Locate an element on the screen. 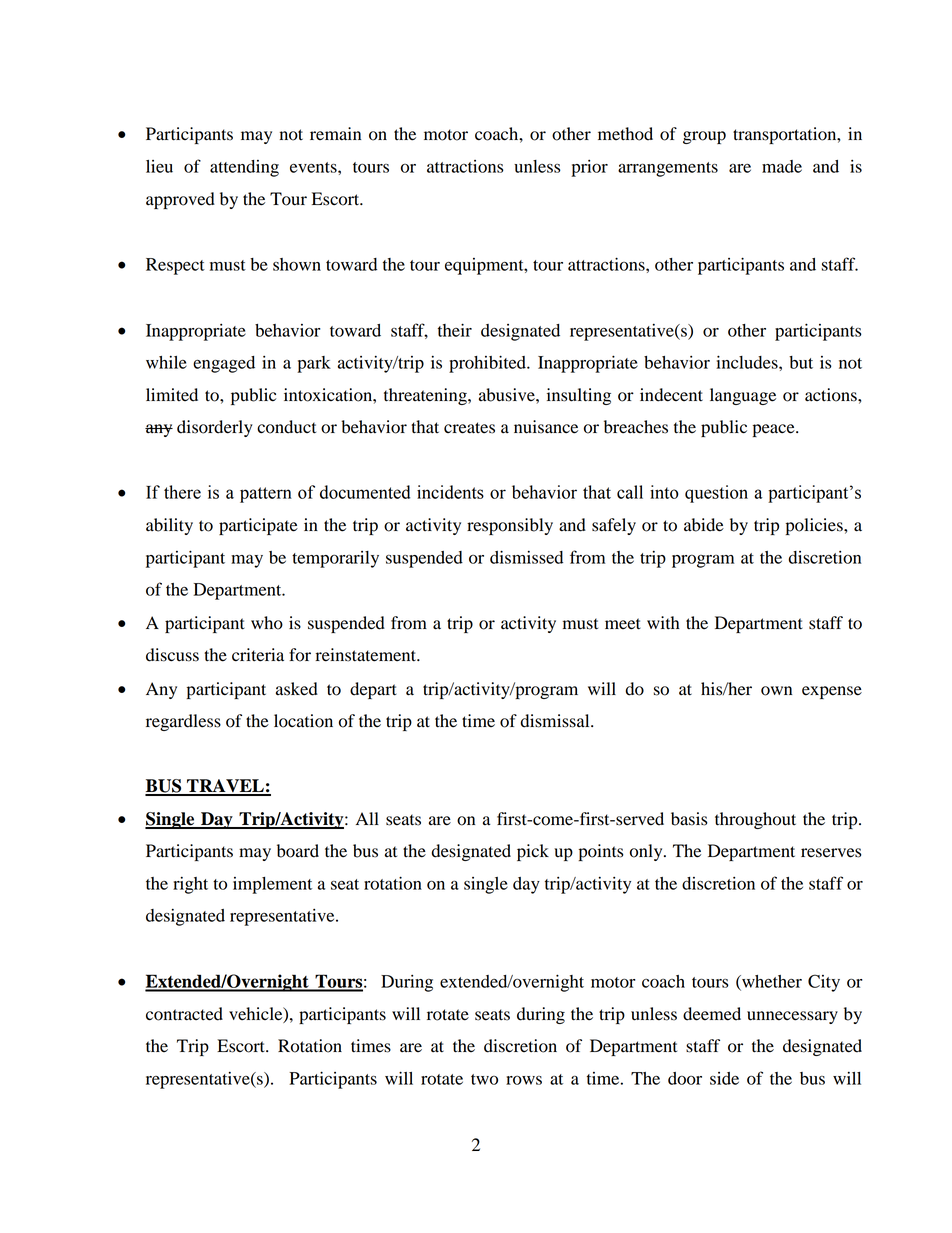  with is located at coordinates (663, 623).
